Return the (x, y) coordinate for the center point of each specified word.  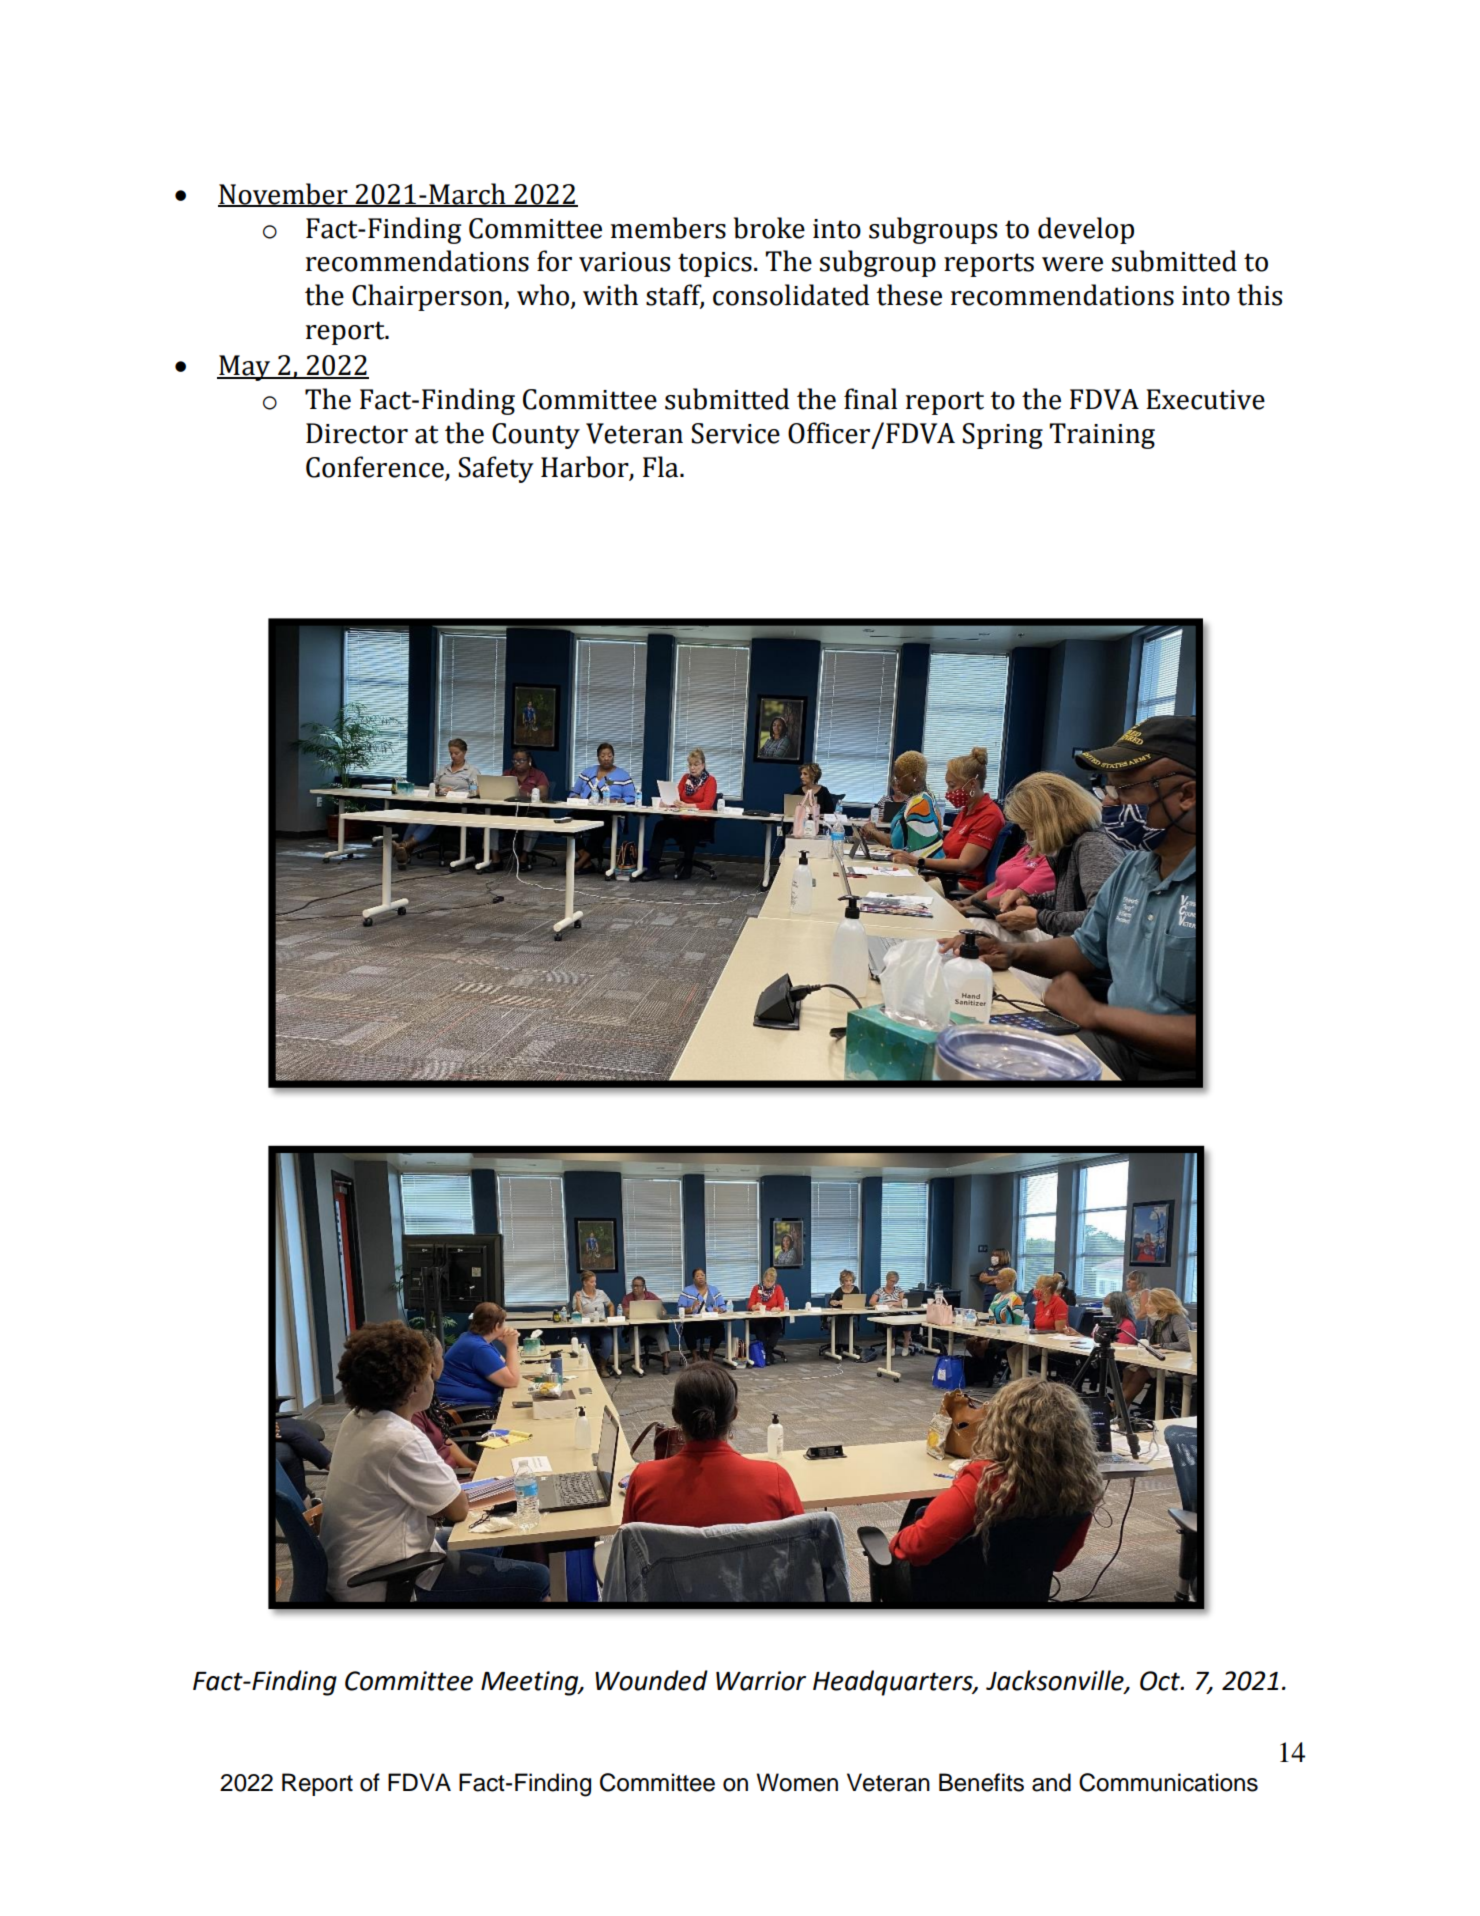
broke (769, 228)
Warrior (761, 1681)
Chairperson (428, 297)
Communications (1168, 1782)
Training (1102, 436)
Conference (376, 468)
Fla (662, 467)
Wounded (651, 1680)
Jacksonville (1056, 1681)
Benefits (981, 1782)
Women (797, 1782)
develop (1086, 230)
